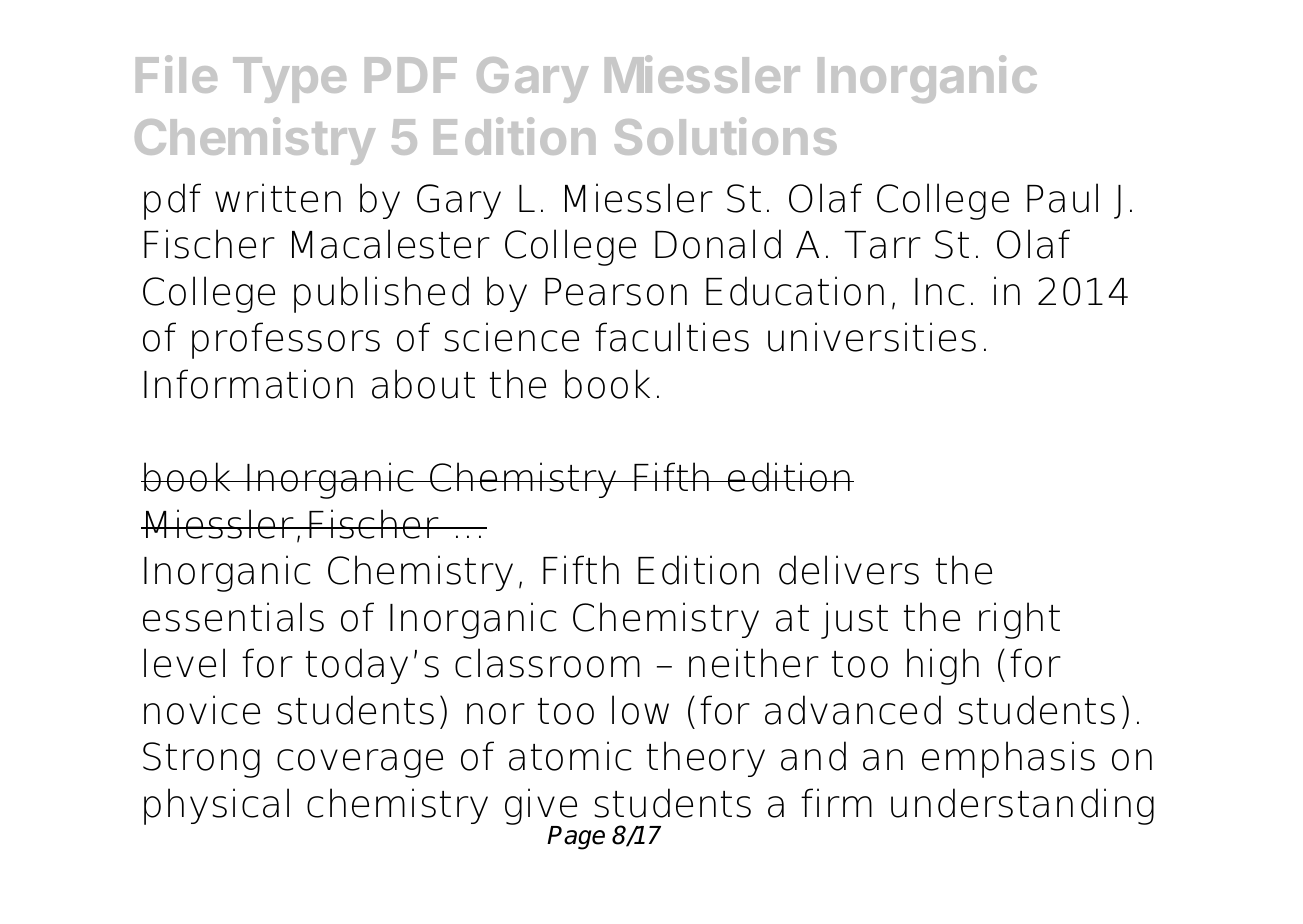 This page has height=924, width=1303. Describe the element at coordinates (576, 838) in the page. I see `Page` at that location.
